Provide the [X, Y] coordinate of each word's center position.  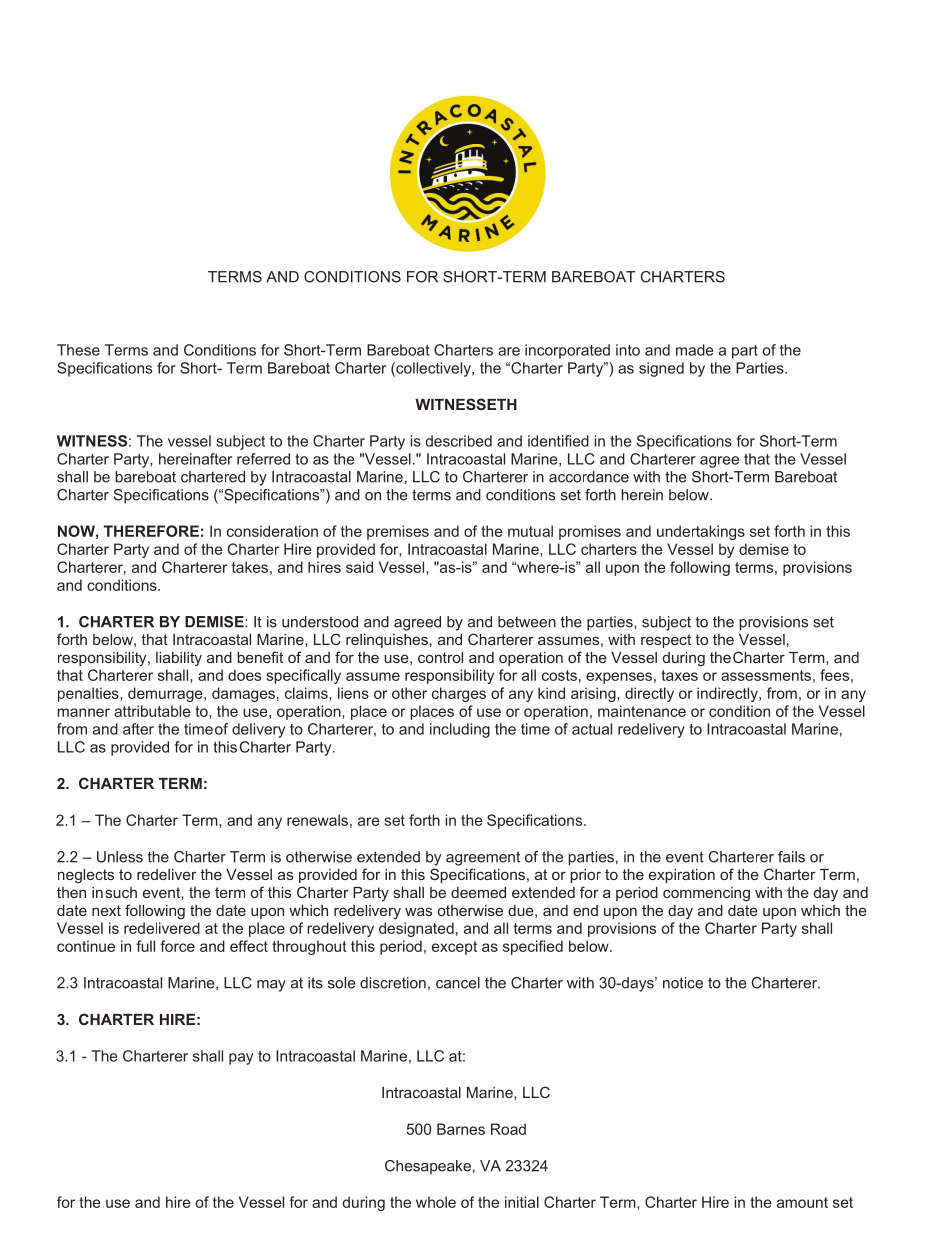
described [459, 441]
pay [241, 1059]
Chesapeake [428, 1167]
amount [802, 1202]
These [78, 350]
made [695, 350]
